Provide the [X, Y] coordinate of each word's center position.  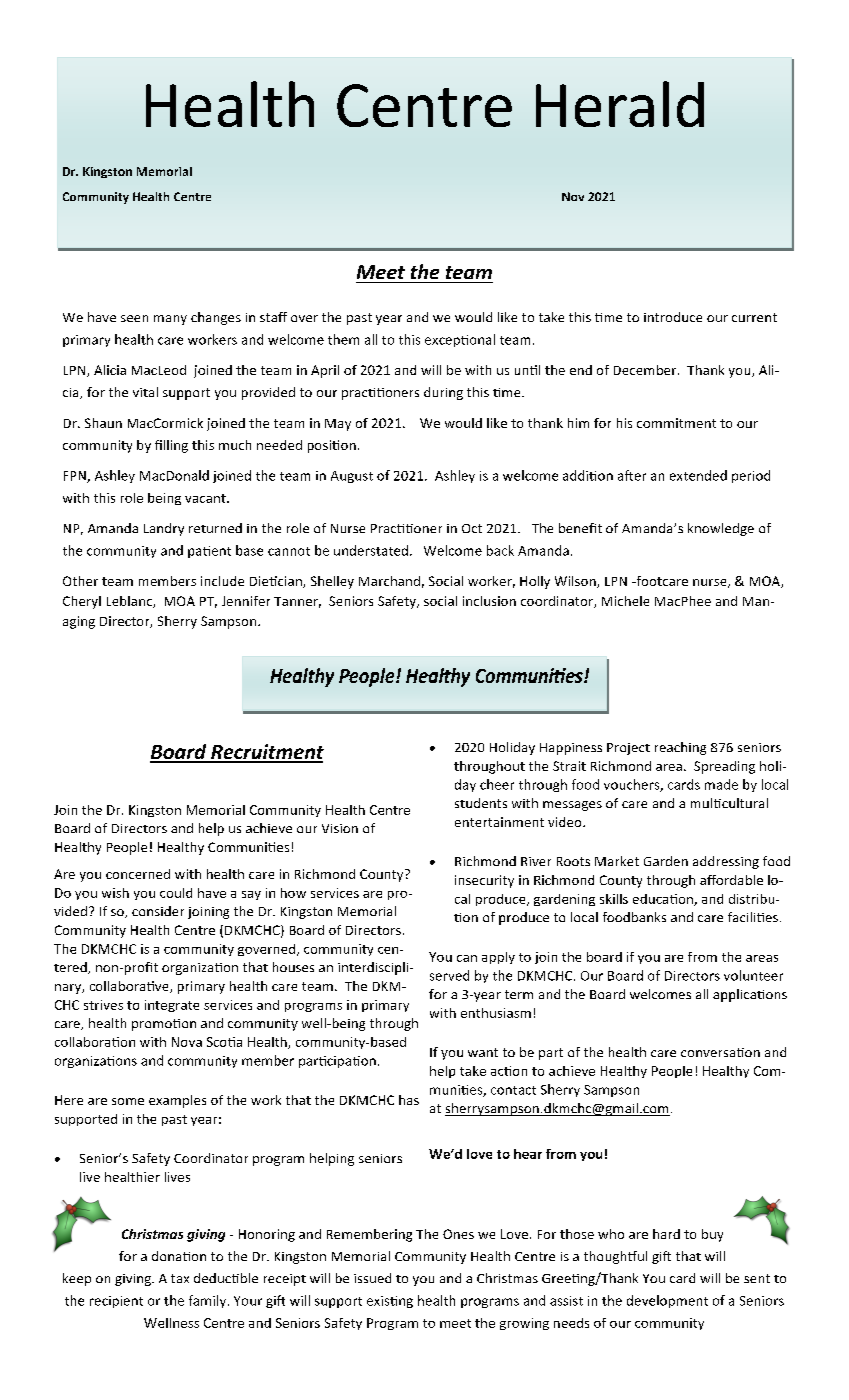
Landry [164, 529]
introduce [673, 317]
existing [390, 1302]
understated [371, 550]
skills [614, 899]
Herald [620, 104]
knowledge [721, 529]
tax [180, 1278]
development [667, 1301]
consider [158, 911]
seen [134, 318]
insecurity [484, 881]
